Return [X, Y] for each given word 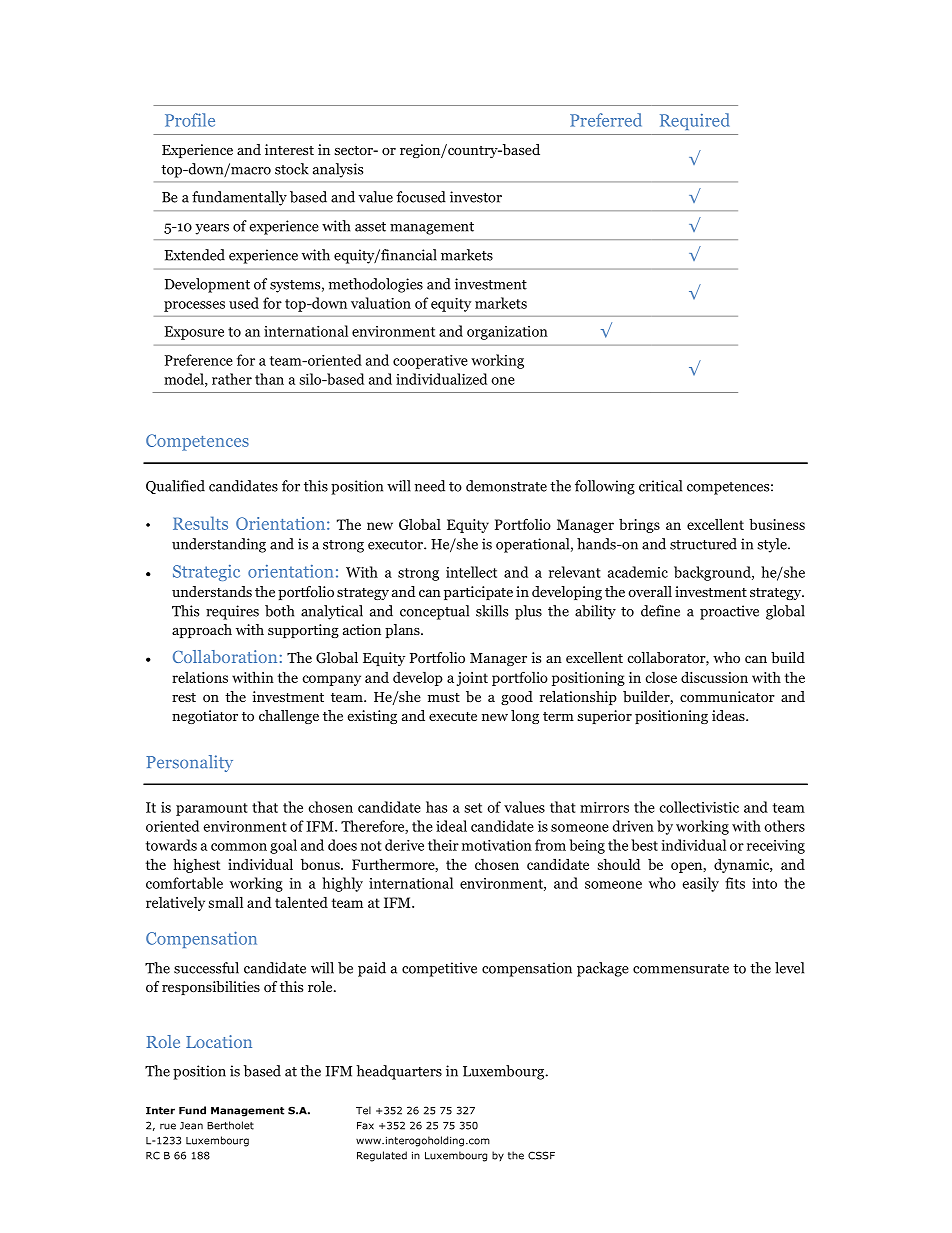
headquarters [399, 1072]
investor [476, 197]
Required [694, 121]
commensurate [681, 969]
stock [292, 169]
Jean [191, 1126]
